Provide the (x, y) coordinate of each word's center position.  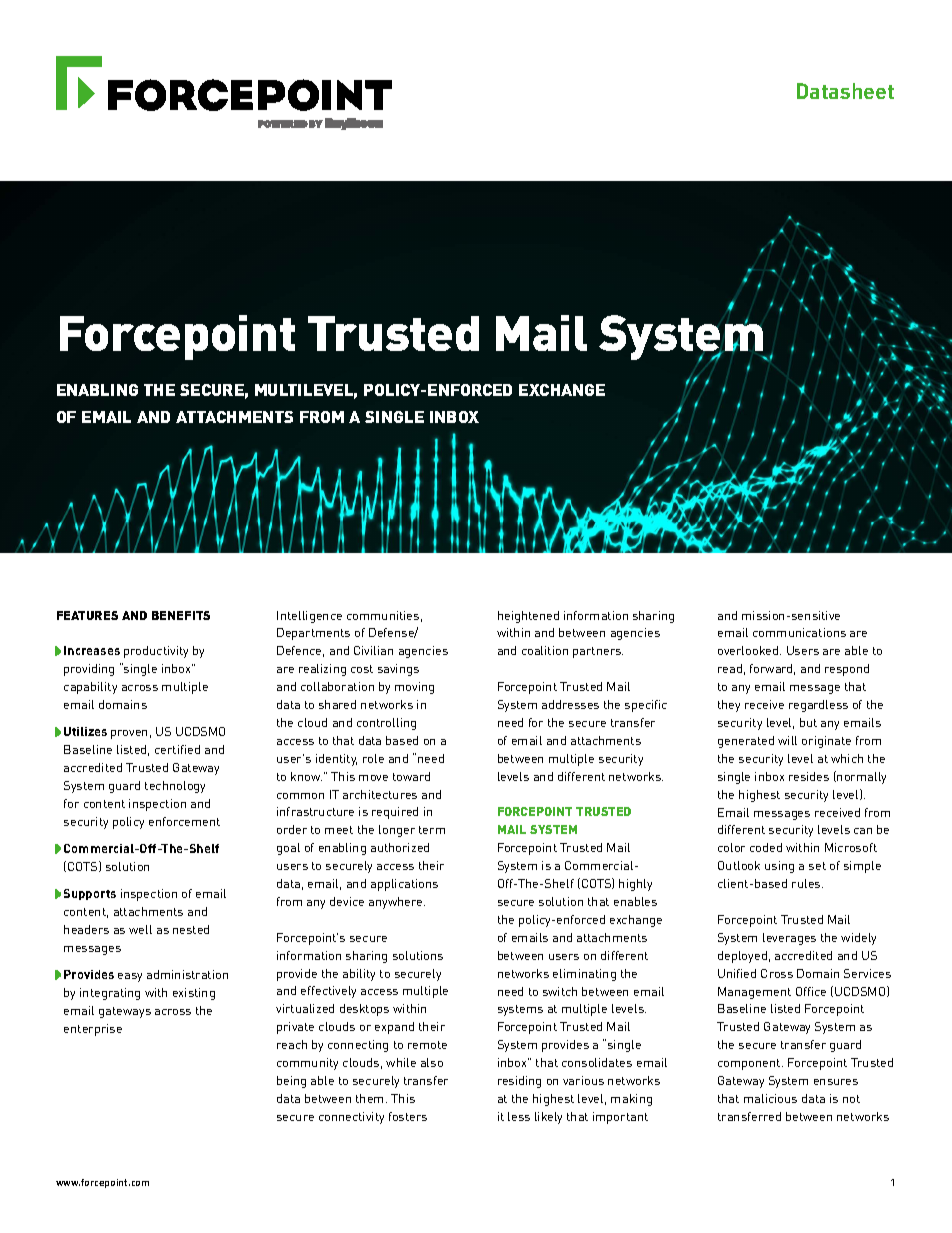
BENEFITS (181, 615)
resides (809, 776)
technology (175, 787)
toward (411, 776)
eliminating (584, 975)
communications (799, 632)
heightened (528, 617)
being (291, 1082)
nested (191, 929)
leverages (789, 939)
